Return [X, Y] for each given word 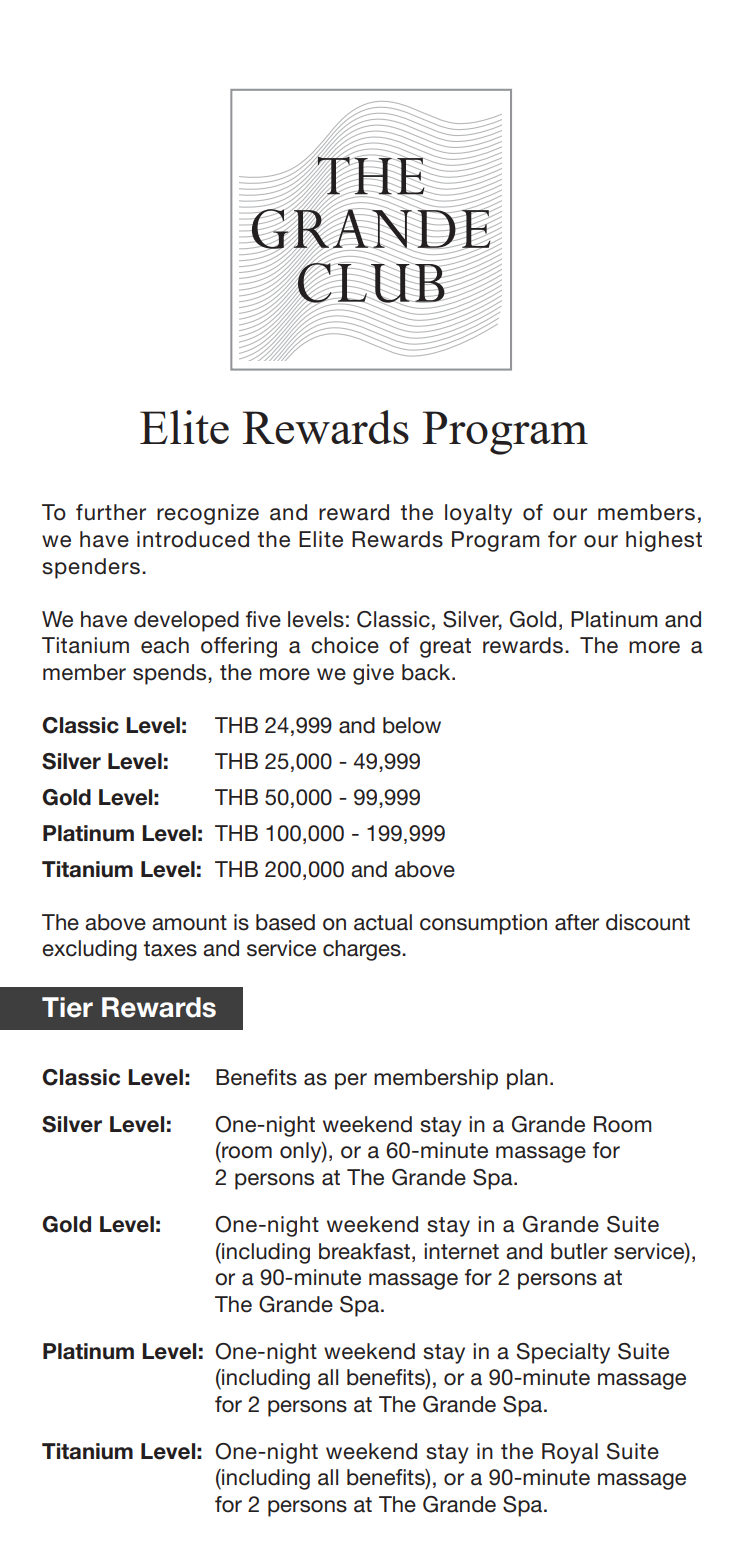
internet [461, 1251]
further [111, 512]
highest [664, 541]
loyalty [478, 514]
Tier [67, 1007]
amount [189, 923]
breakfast [366, 1251]
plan [527, 1079]
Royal [570, 1453]
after [577, 922]
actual [383, 922]
